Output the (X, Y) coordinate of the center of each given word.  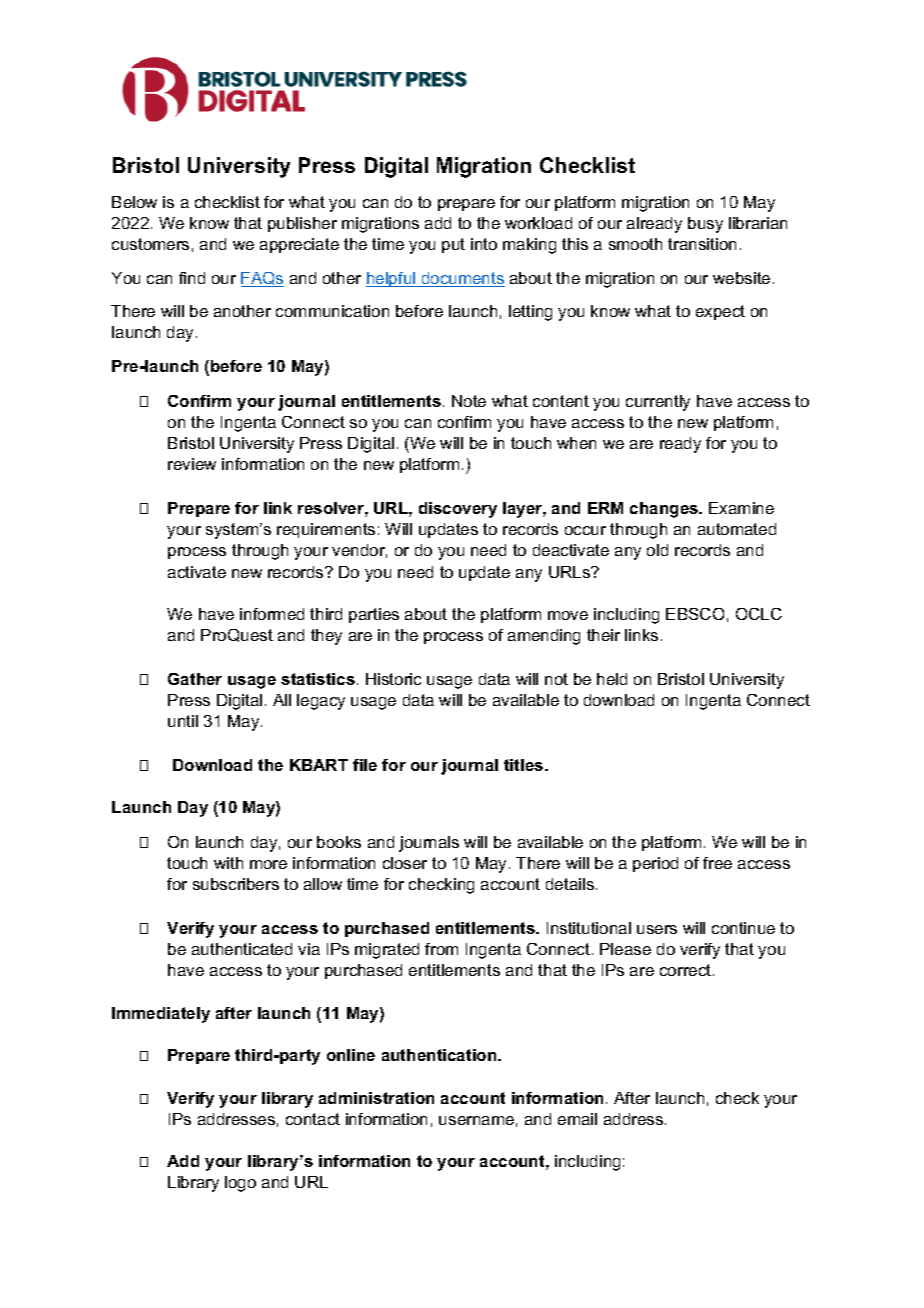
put (453, 245)
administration (376, 1098)
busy (705, 225)
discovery (458, 510)
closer (405, 863)
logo (240, 1184)
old (657, 550)
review (192, 464)
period (655, 864)
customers (150, 244)
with (228, 863)
